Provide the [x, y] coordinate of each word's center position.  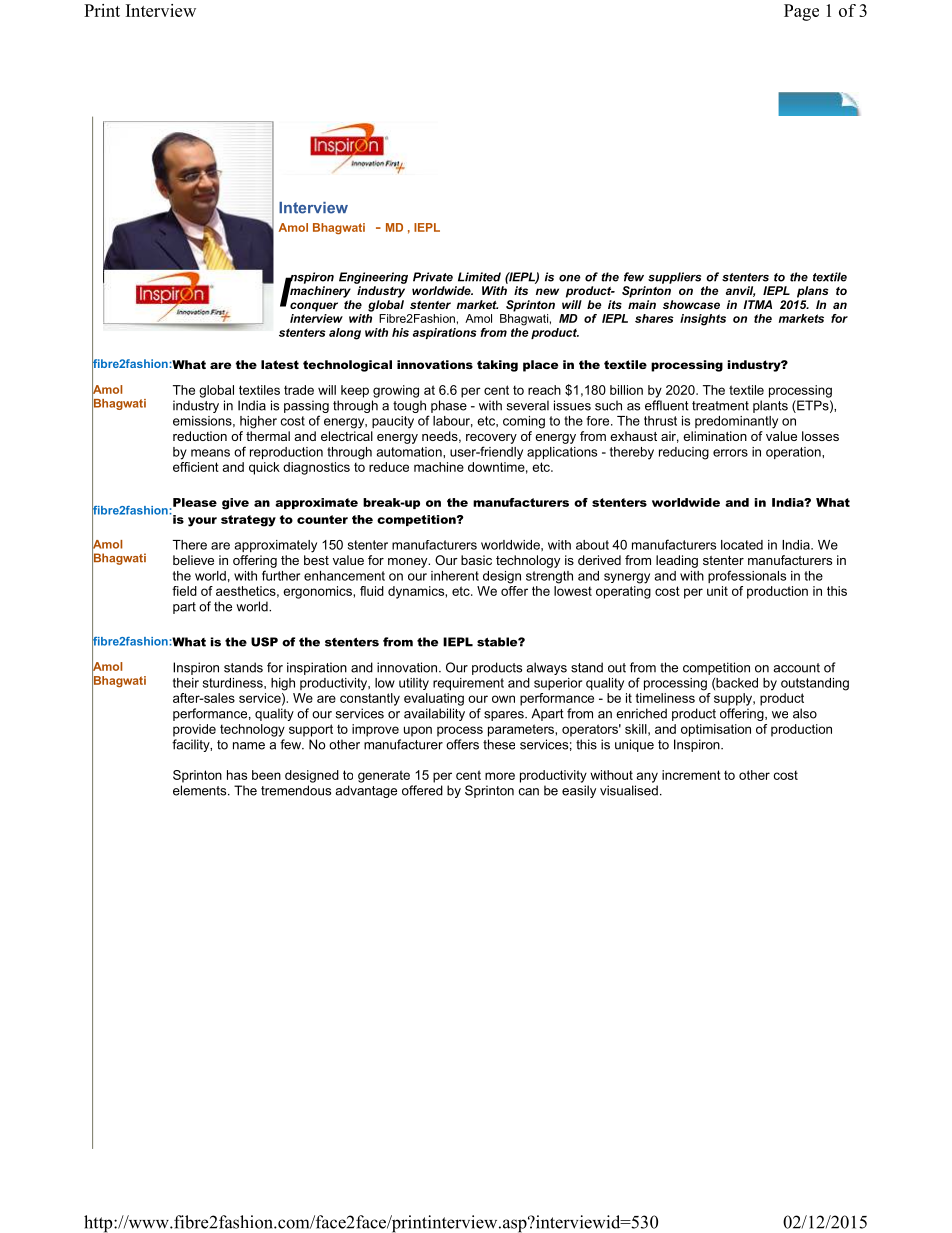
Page [801, 12]
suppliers [674, 278]
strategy [248, 521]
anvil [740, 291]
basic [476, 560]
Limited [479, 277]
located [742, 545]
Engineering [373, 278]
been [266, 775]
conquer [314, 307]
